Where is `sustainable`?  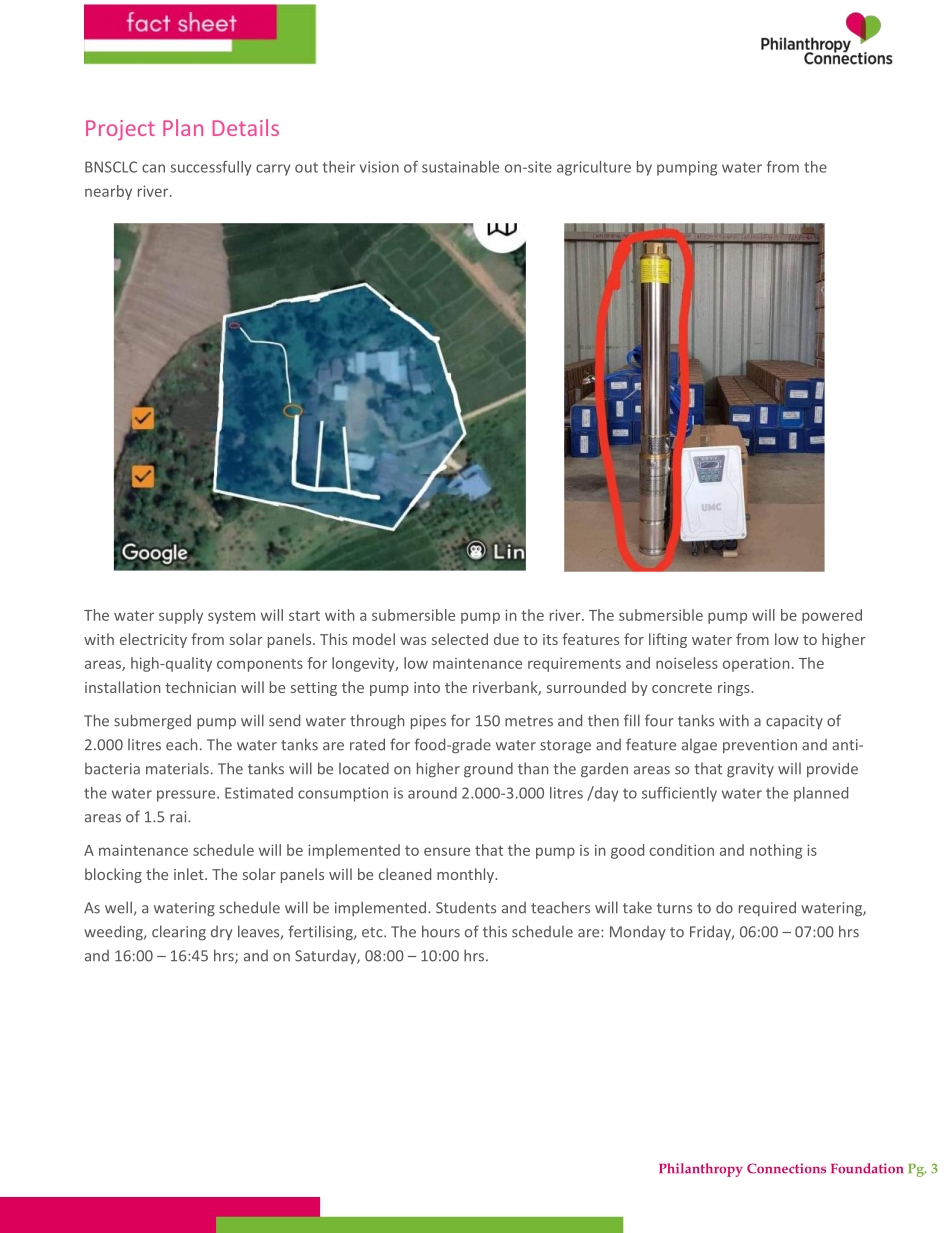
sustainable is located at coordinates (460, 167).
